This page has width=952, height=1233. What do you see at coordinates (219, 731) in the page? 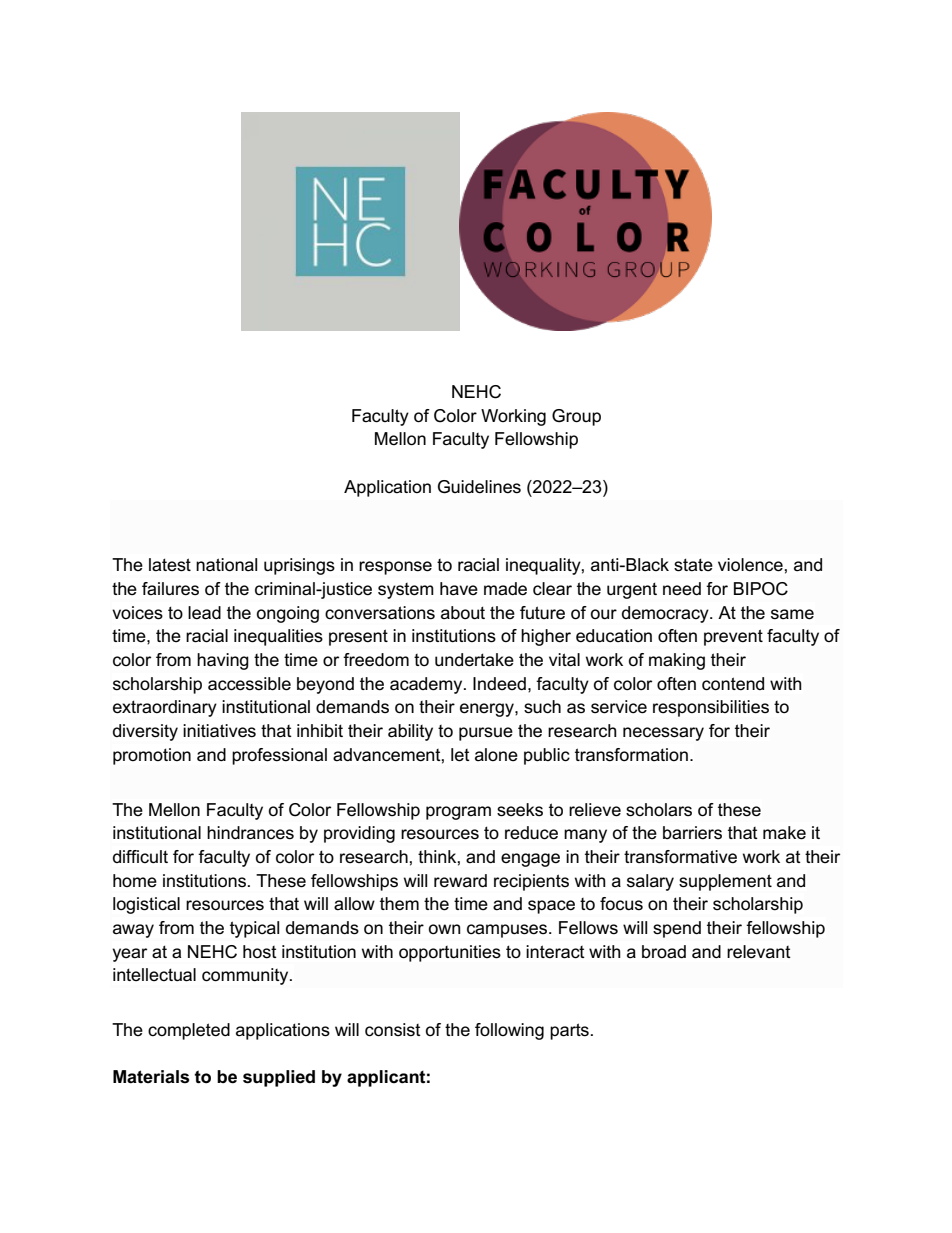
I see `initiatives` at bounding box center [219, 731].
